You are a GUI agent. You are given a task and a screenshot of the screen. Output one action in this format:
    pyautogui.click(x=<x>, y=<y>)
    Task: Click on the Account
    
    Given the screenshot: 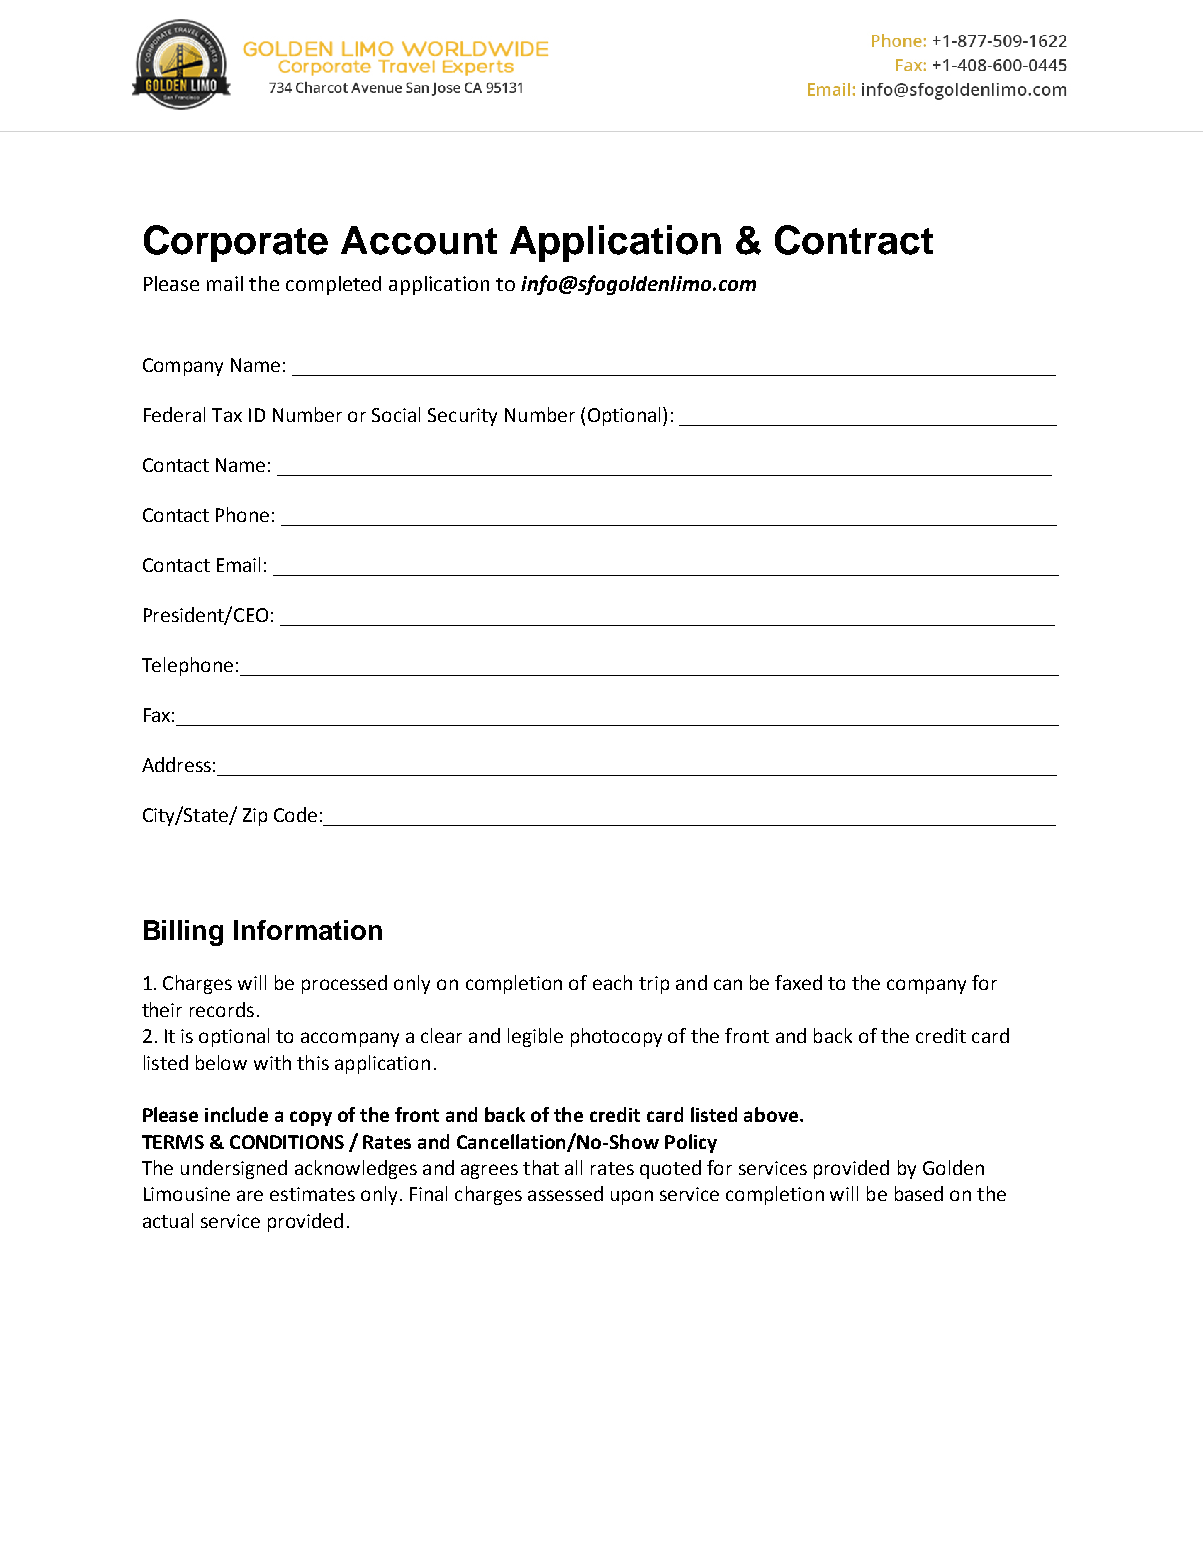 What is the action you would take?
    pyautogui.click(x=419, y=240)
